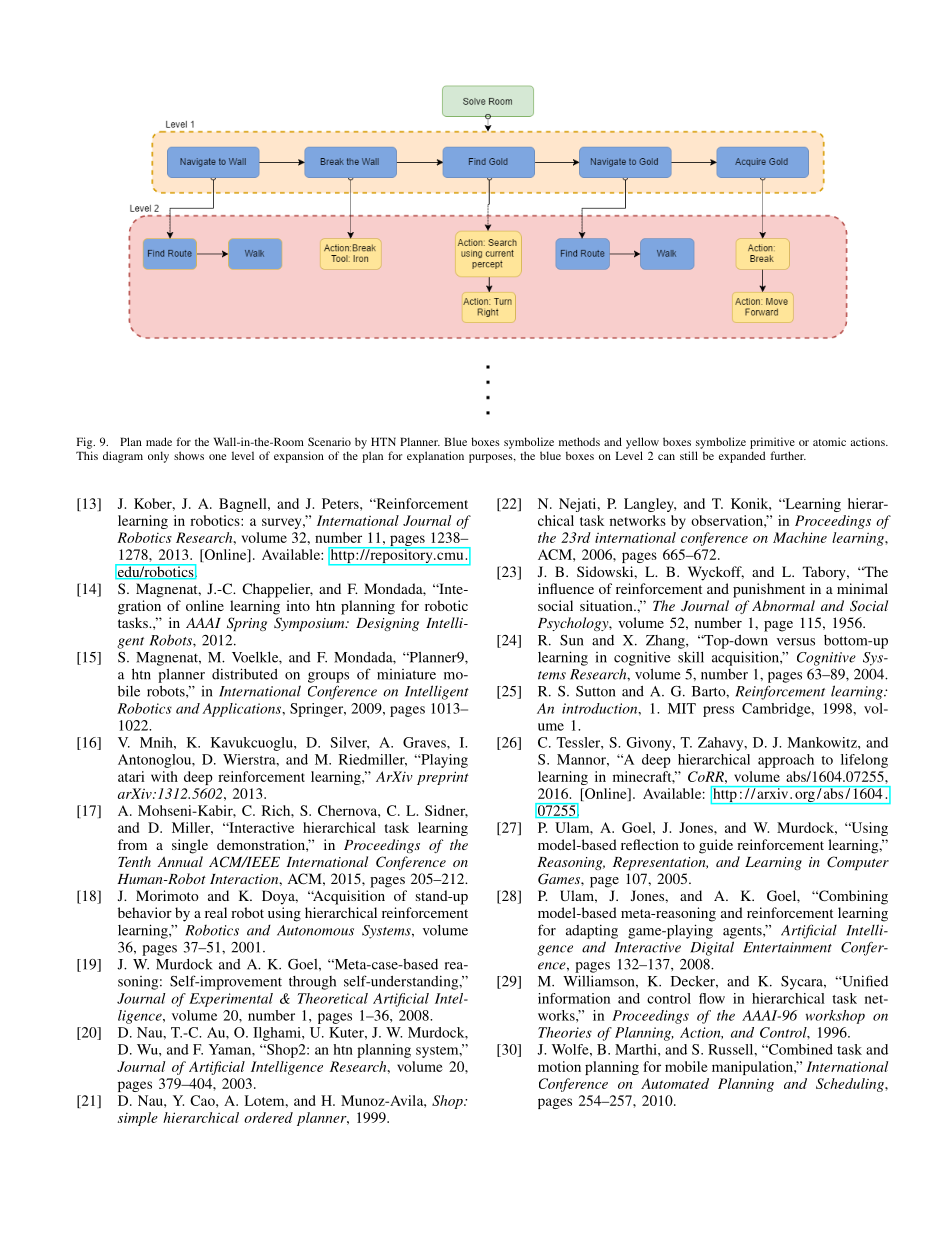 The width and height of the image is (952, 1233). I want to click on Annual, so click(180, 861).
